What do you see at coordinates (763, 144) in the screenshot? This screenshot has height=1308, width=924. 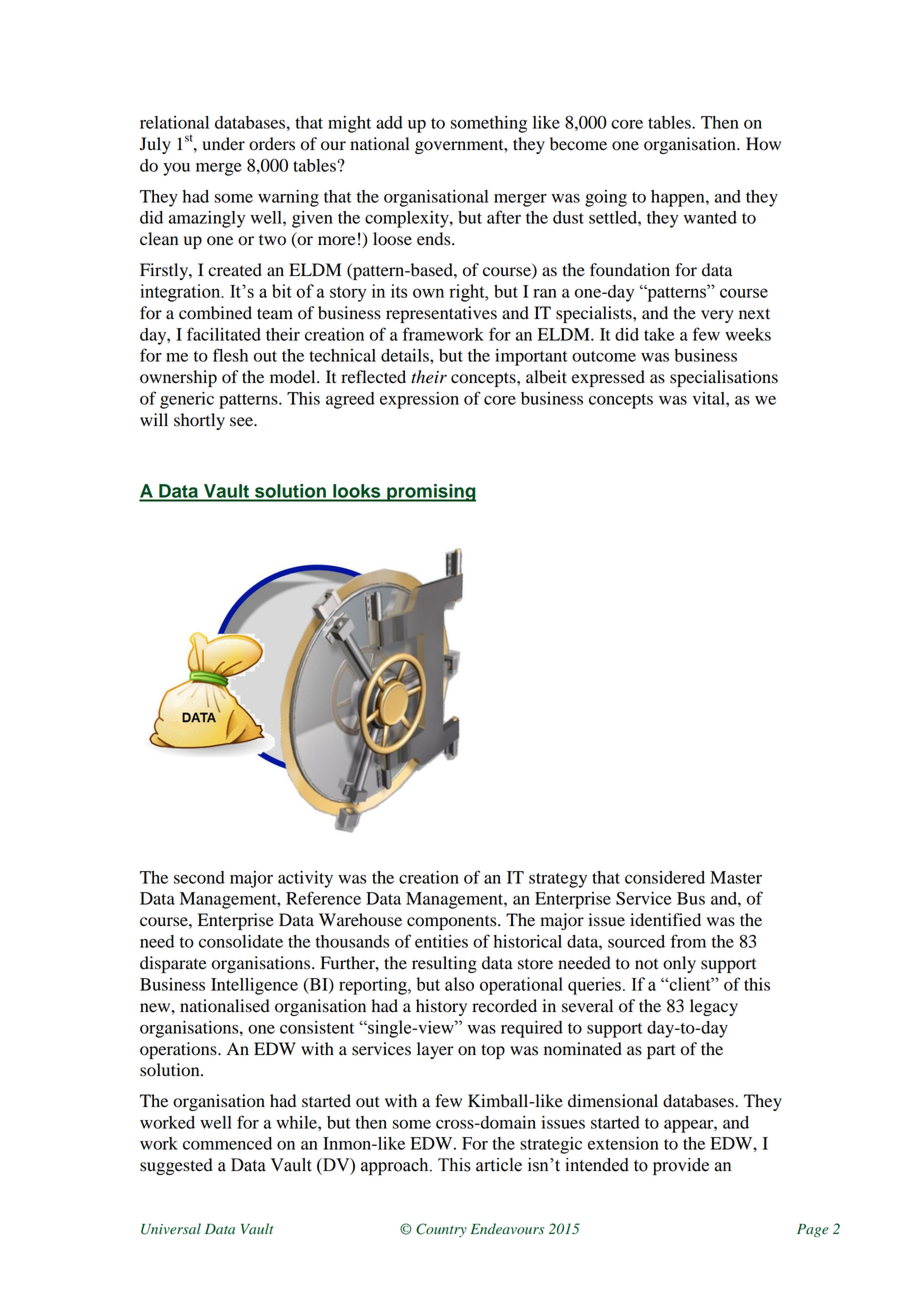 I see `How` at bounding box center [763, 144].
